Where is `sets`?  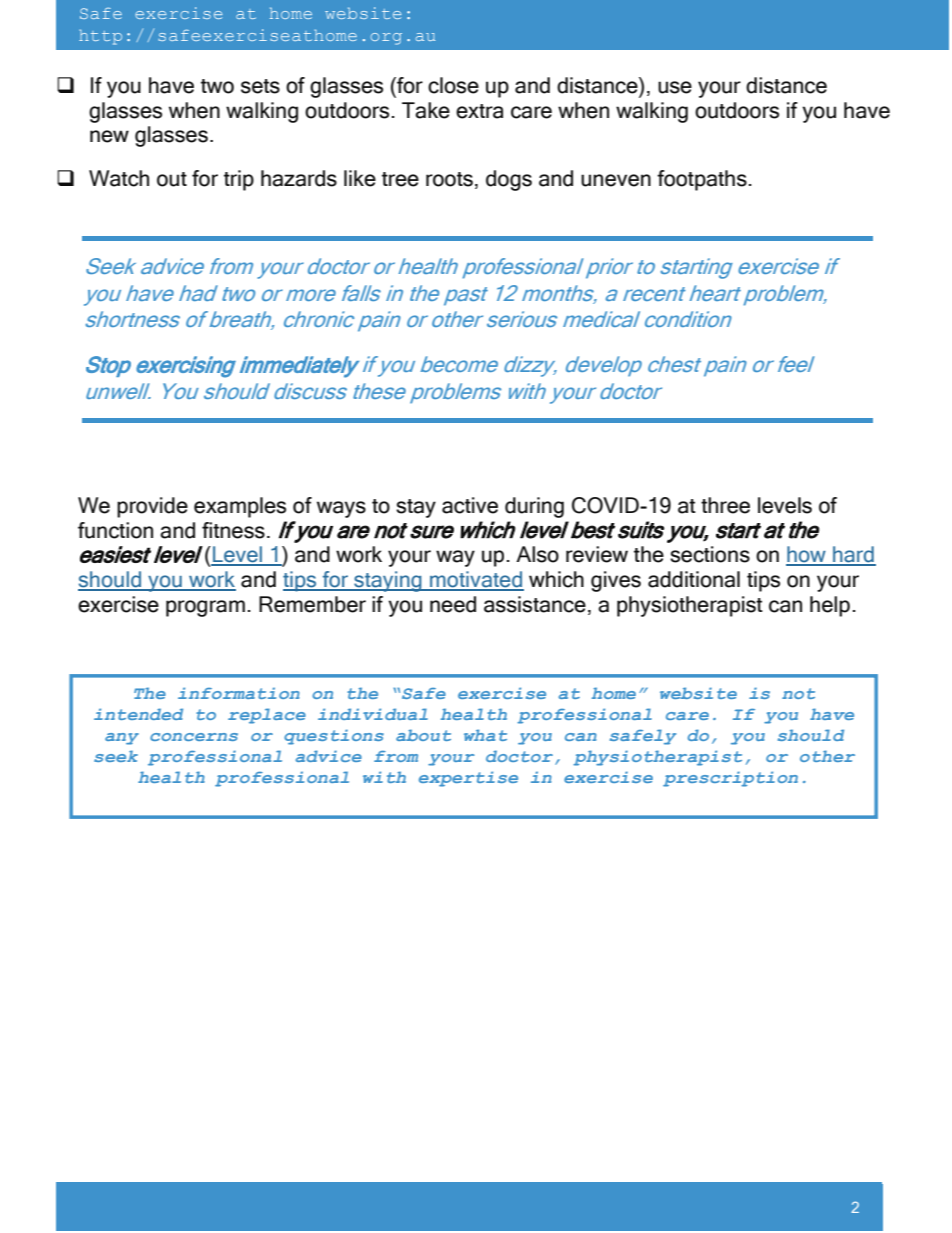 sets is located at coordinates (260, 86).
